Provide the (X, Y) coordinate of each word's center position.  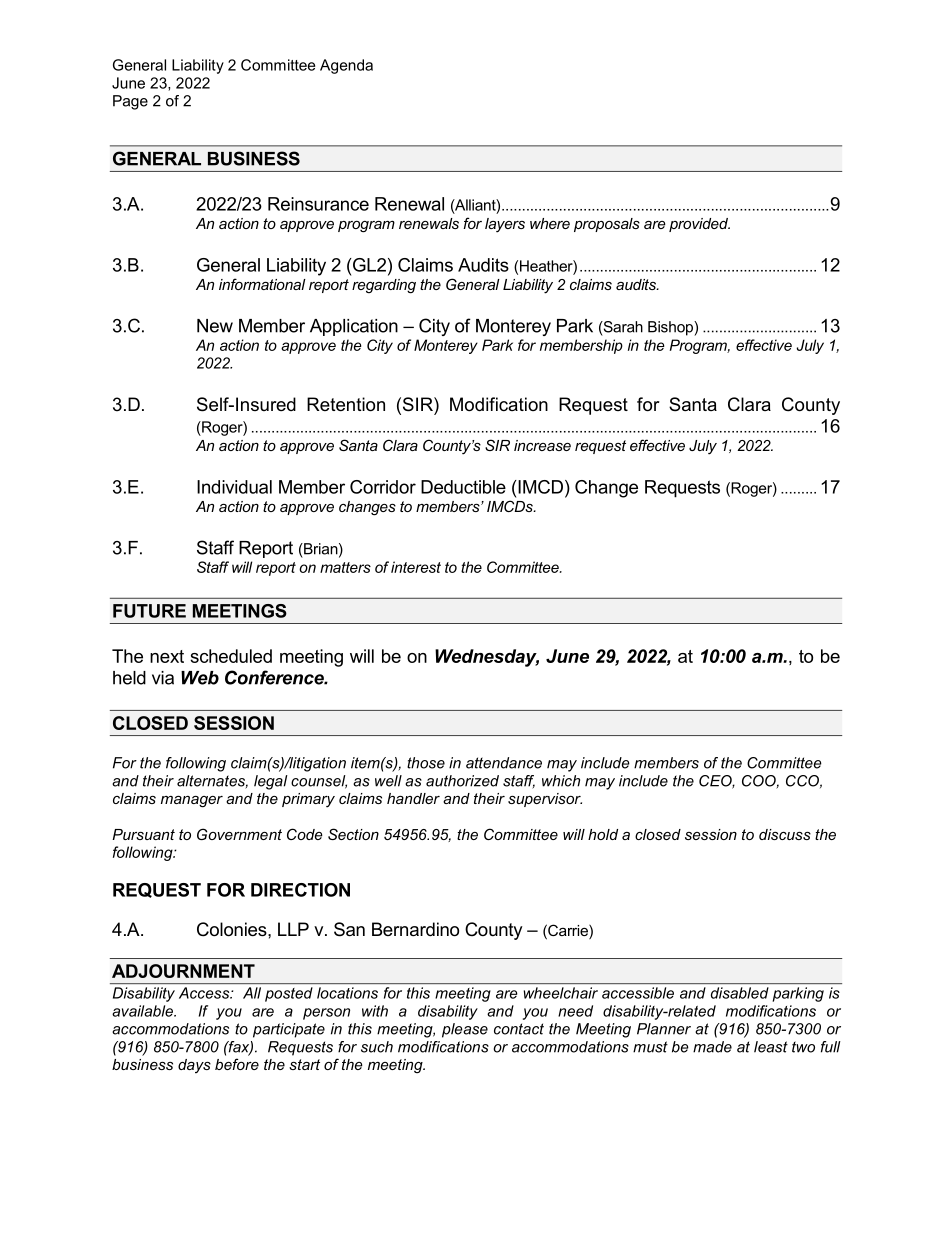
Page (130, 102)
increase (542, 445)
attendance (504, 763)
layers (505, 225)
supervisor (545, 800)
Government (239, 834)
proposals (607, 225)
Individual (234, 487)
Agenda (346, 66)
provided (699, 225)
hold (603, 834)
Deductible (463, 487)
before (237, 1064)
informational (262, 284)
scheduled (231, 656)
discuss (785, 834)
